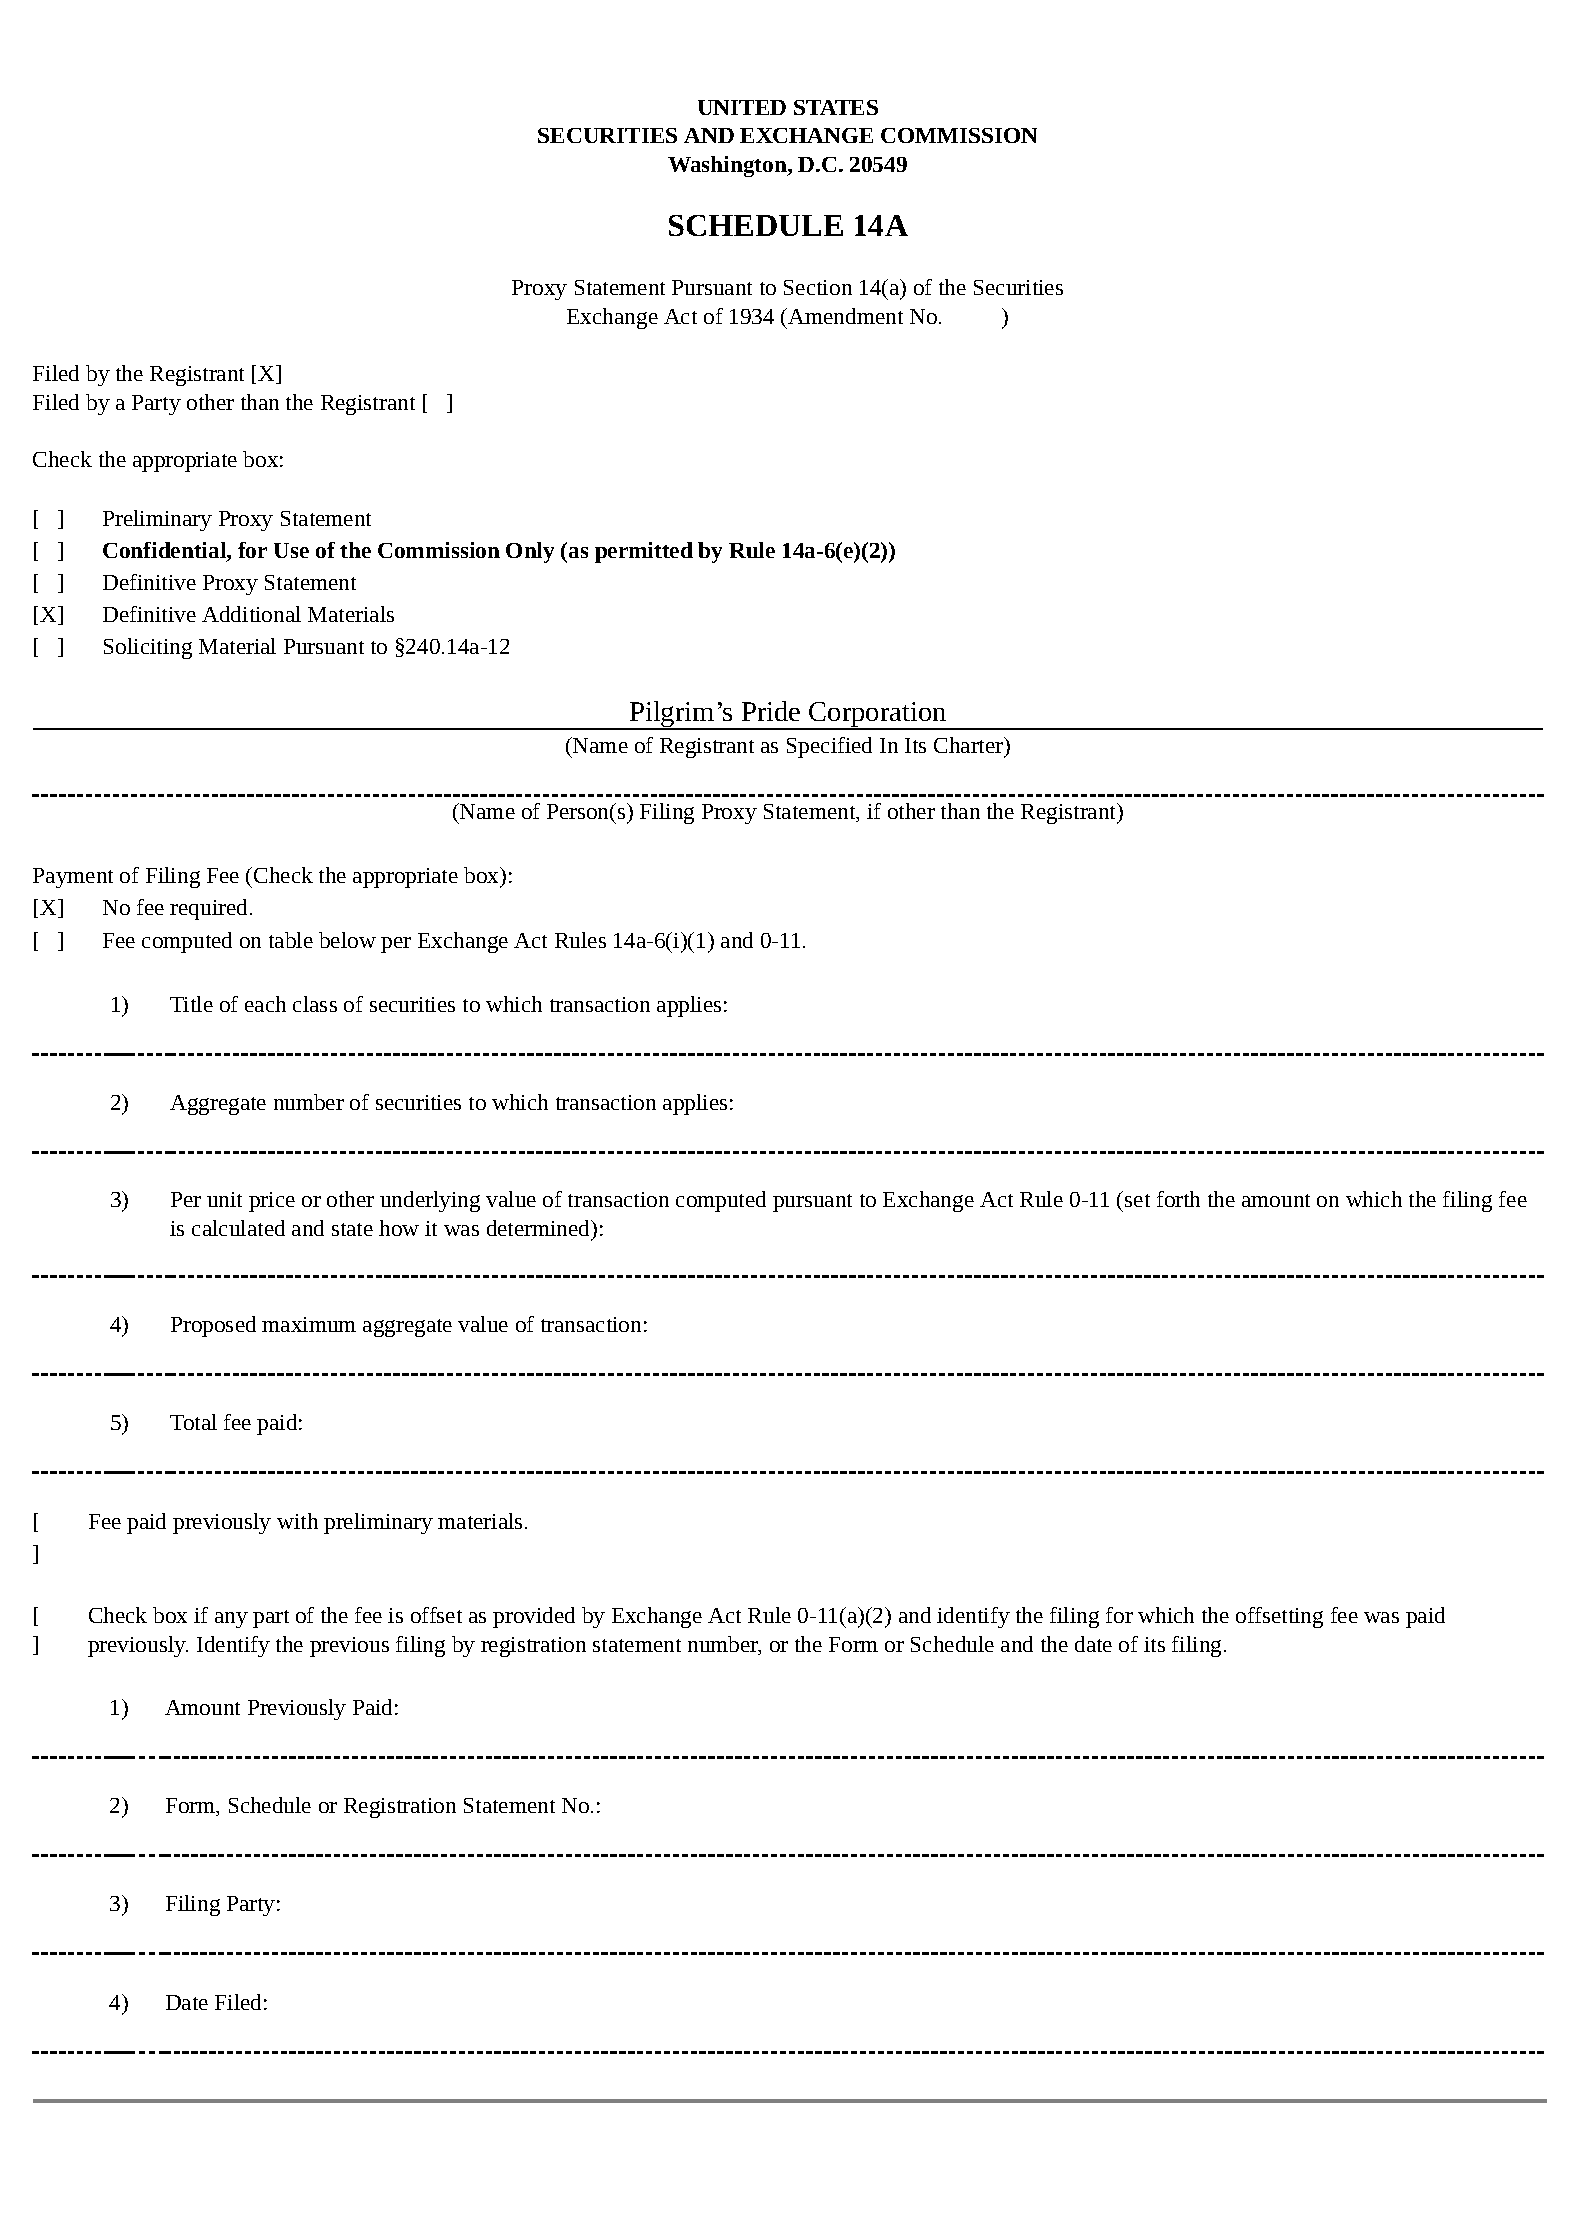 This screenshot has width=1575, height=2229. What do you see at coordinates (728, 166) in the screenshot?
I see `Washington` at bounding box center [728, 166].
